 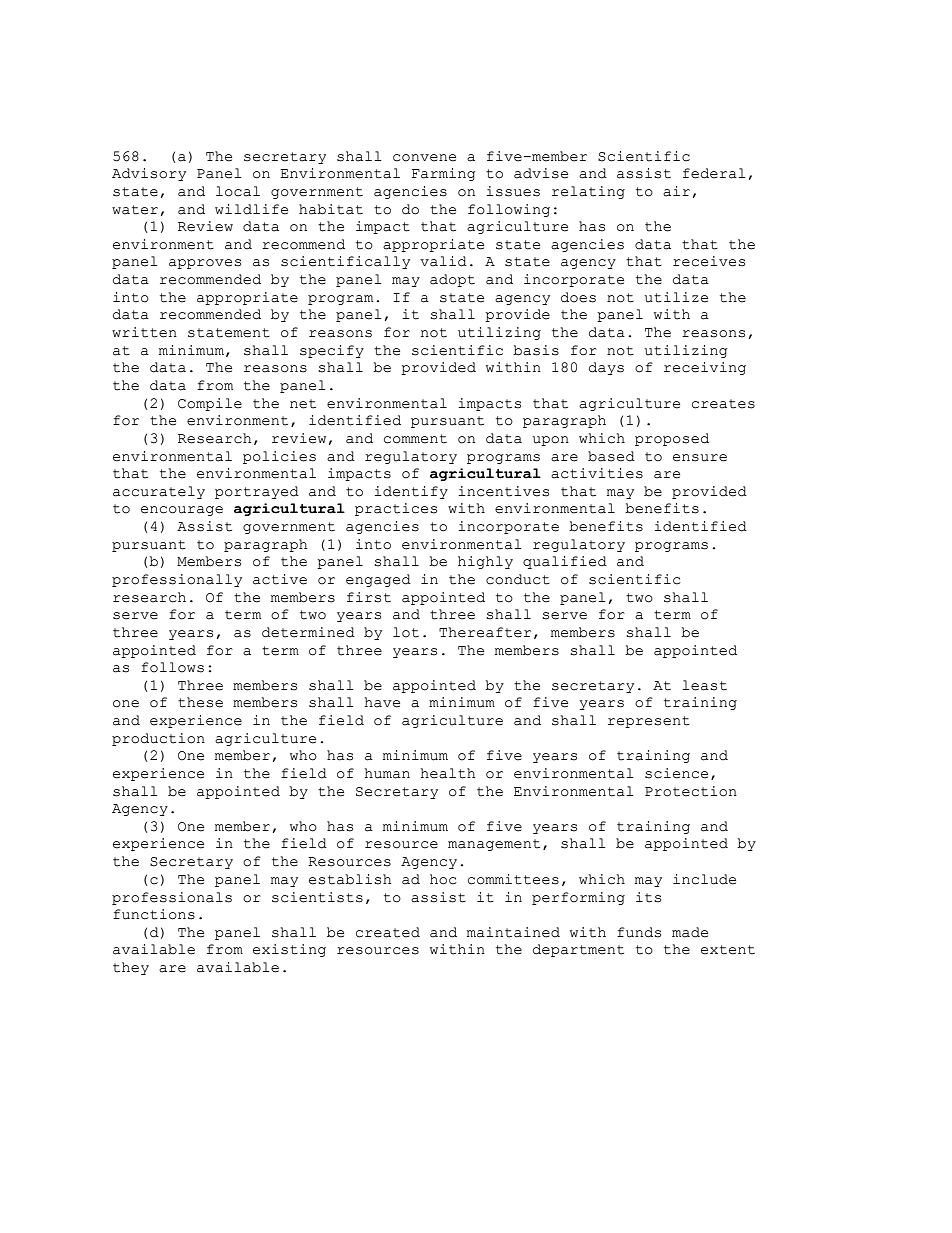 I want to click on highly, so click(x=485, y=562).
